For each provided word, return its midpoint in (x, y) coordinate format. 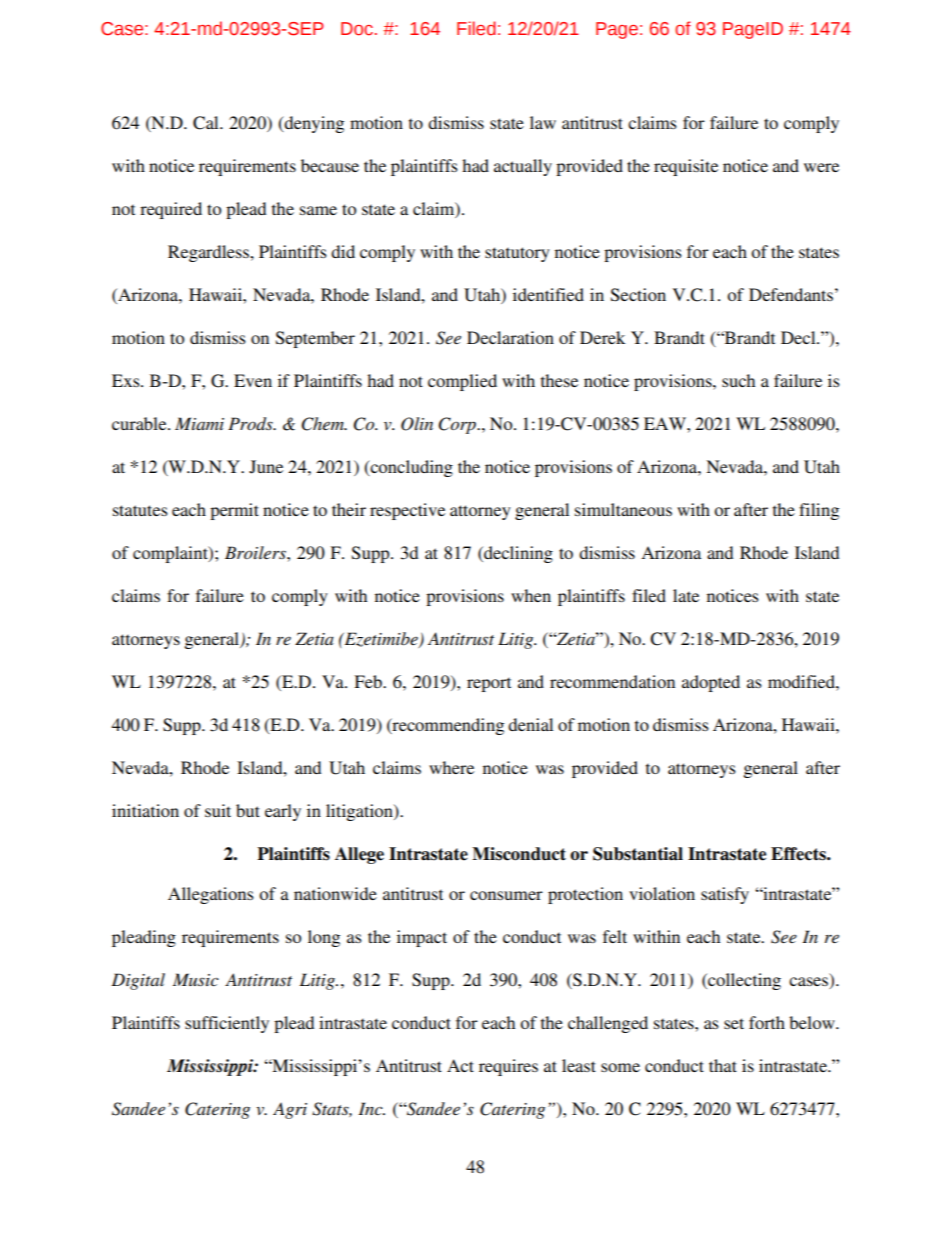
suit (218, 810)
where (451, 767)
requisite (686, 167)
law (543, 122)
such (738, 380)
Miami (199, 423)
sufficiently (227, 1024)
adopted (711, 683)
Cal (207, 123)
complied (462, 382)
